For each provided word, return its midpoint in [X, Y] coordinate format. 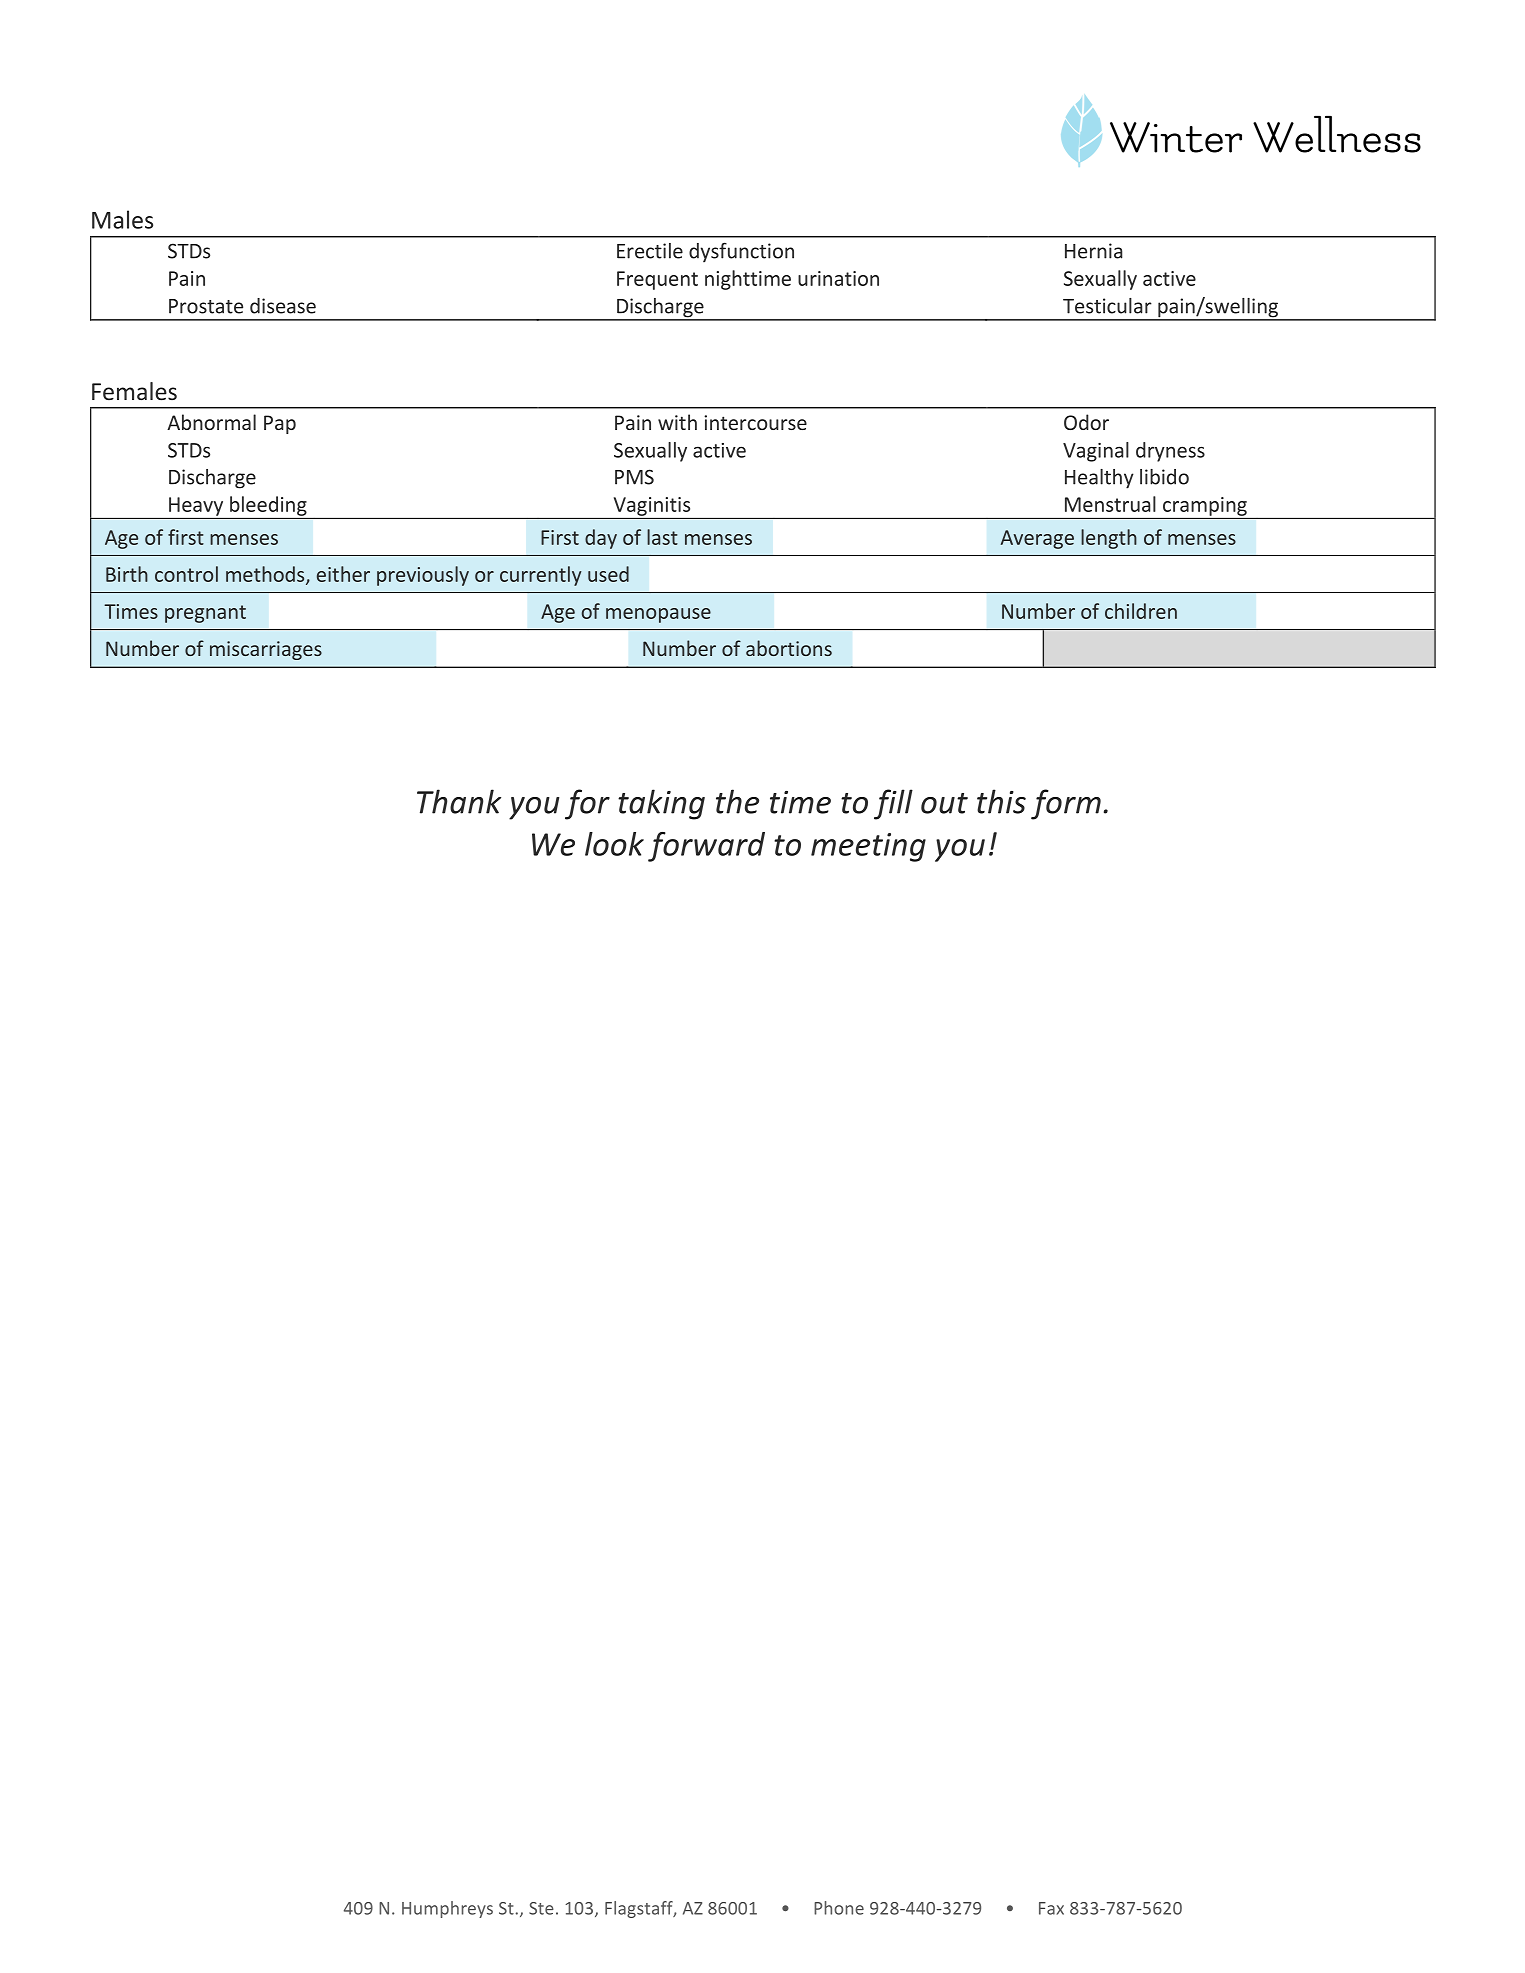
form [1066, 804]
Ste [541, 1908]
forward [706, 847]
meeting [868, 847]
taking [661, 804]
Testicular [1107, 306]
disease [283, 306]
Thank [459, 801]
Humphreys [447, 1909]
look [614, 844]
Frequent [657, 280]
